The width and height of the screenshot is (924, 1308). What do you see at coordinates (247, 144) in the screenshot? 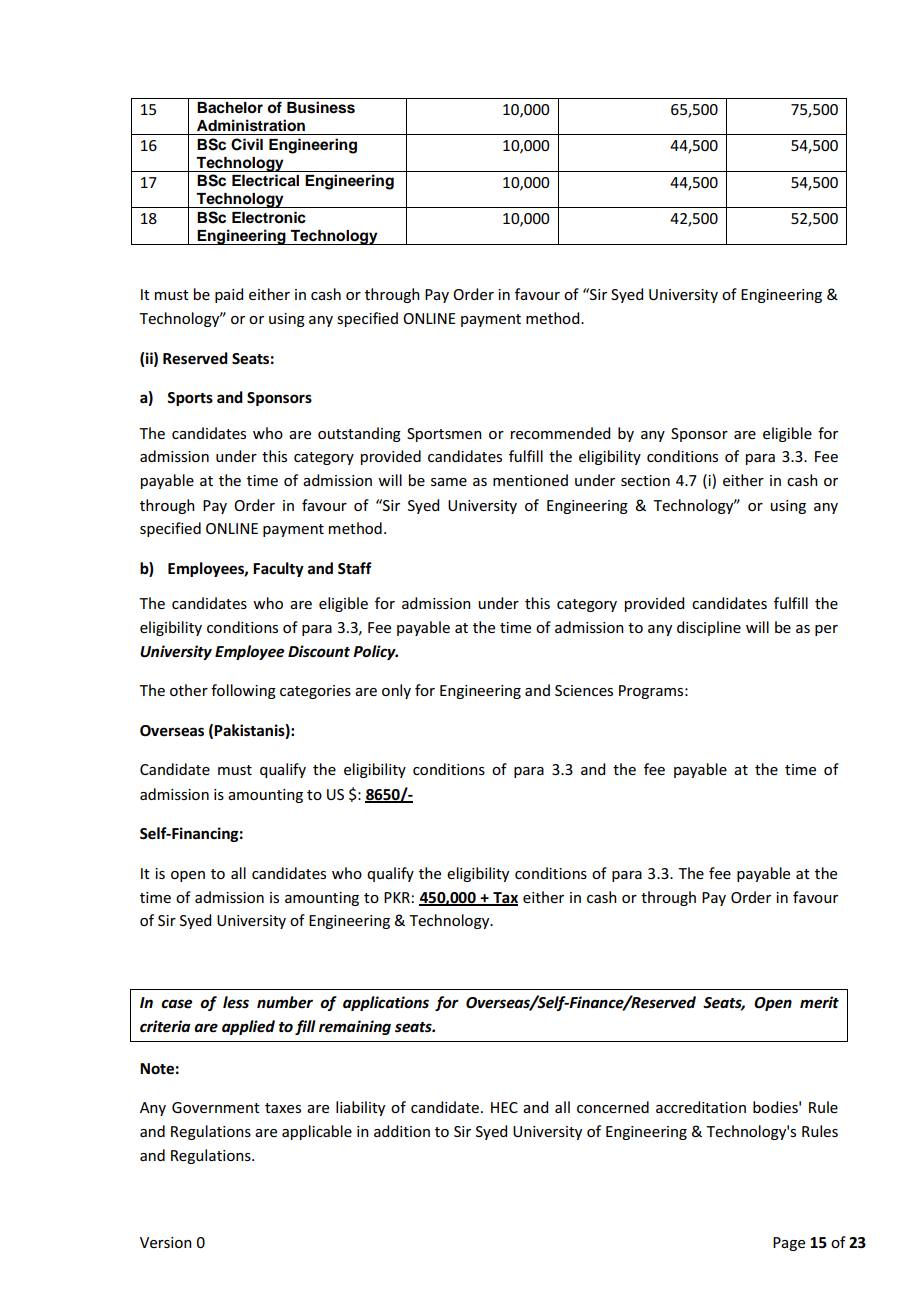
I see `Civil` at bounding box center [247, 144].
